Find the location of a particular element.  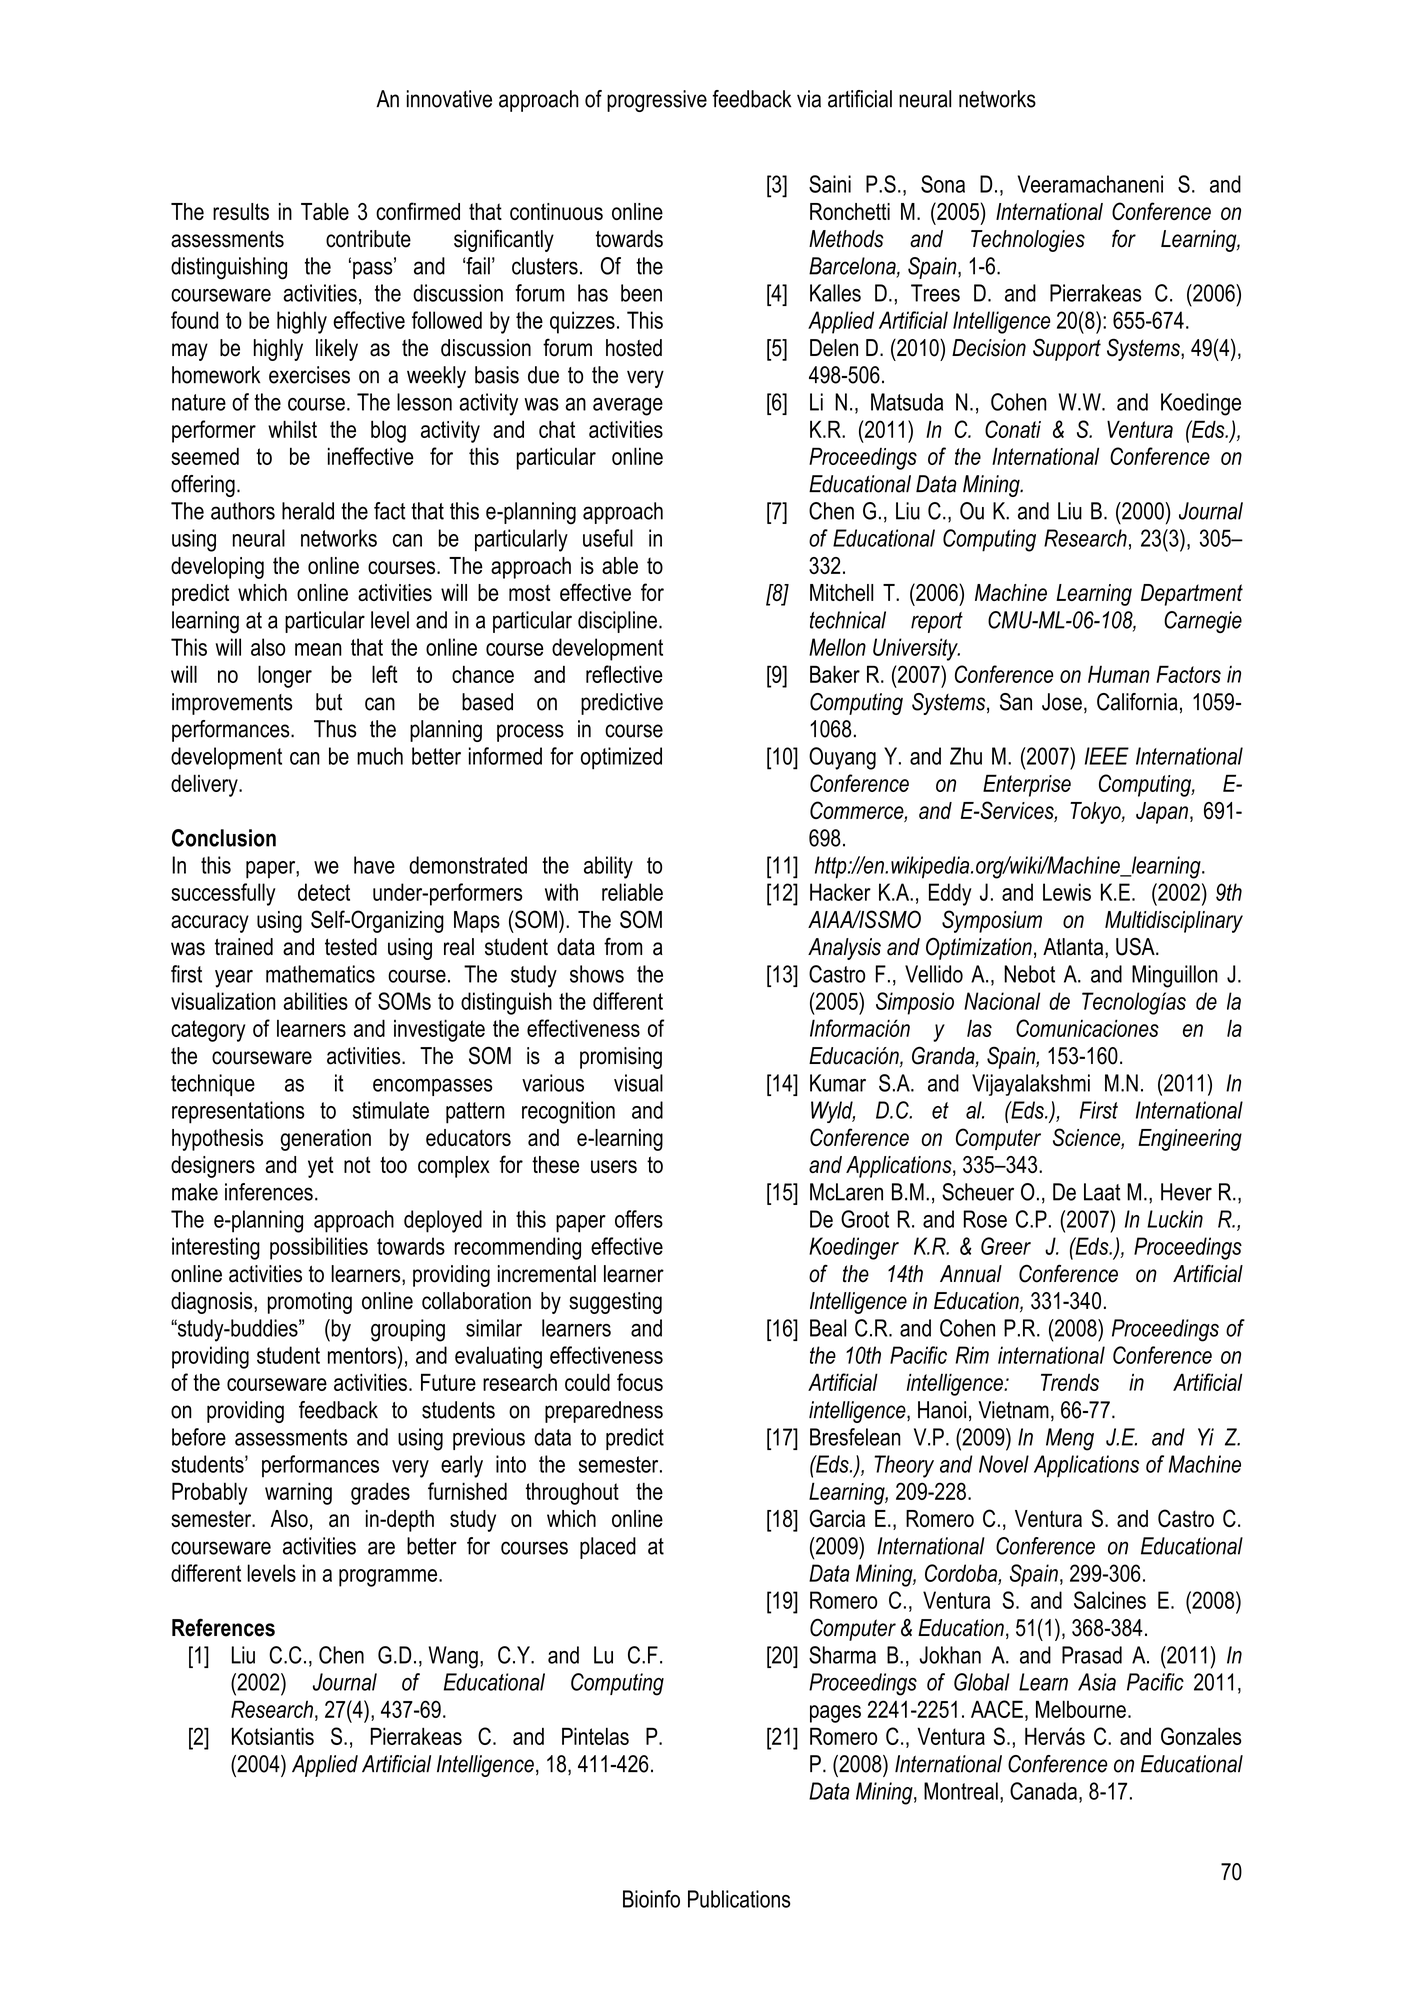

abilities is located at coordinates (315, 1001).
